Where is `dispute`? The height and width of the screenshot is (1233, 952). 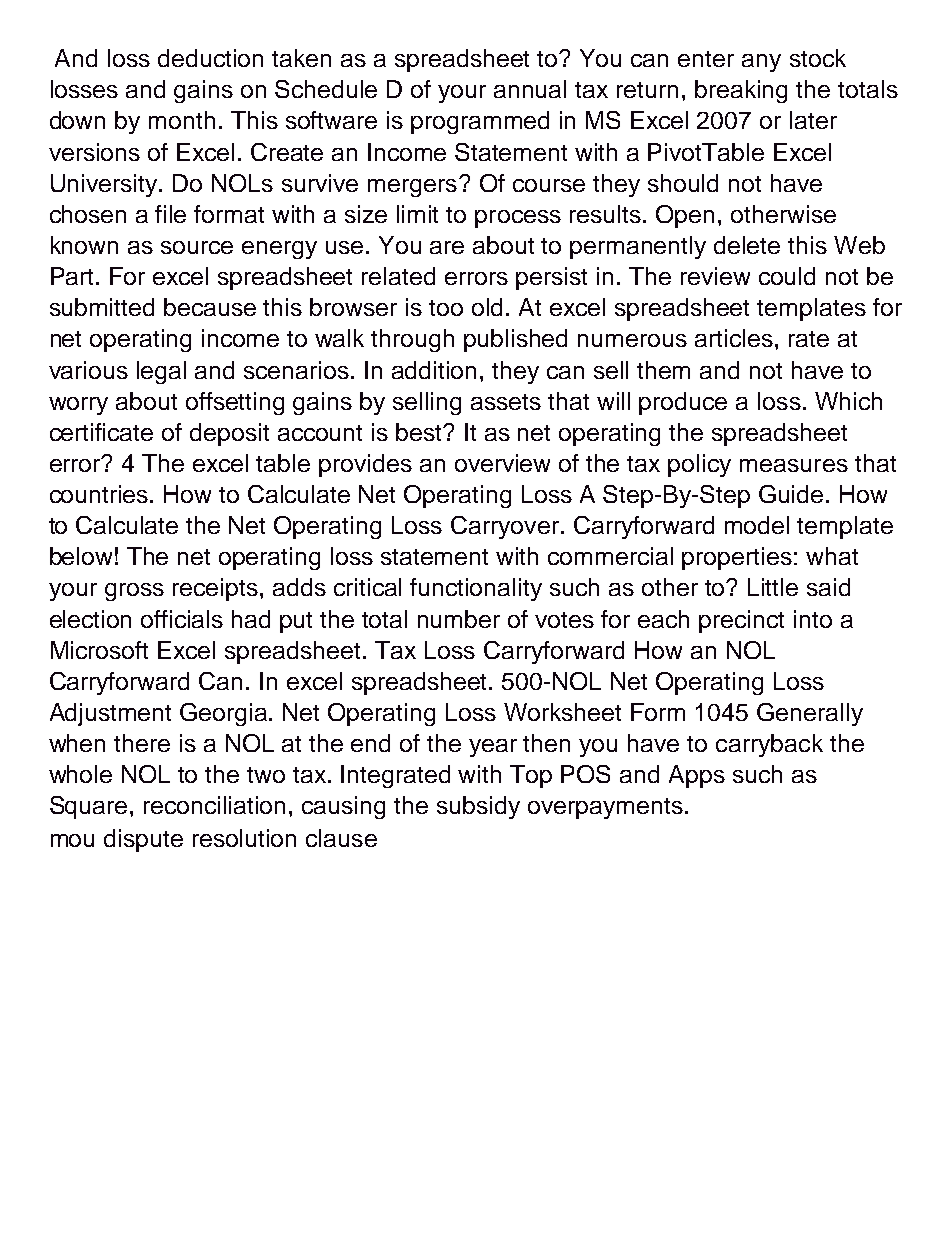
dispute is located at coordinates (143, 840).
